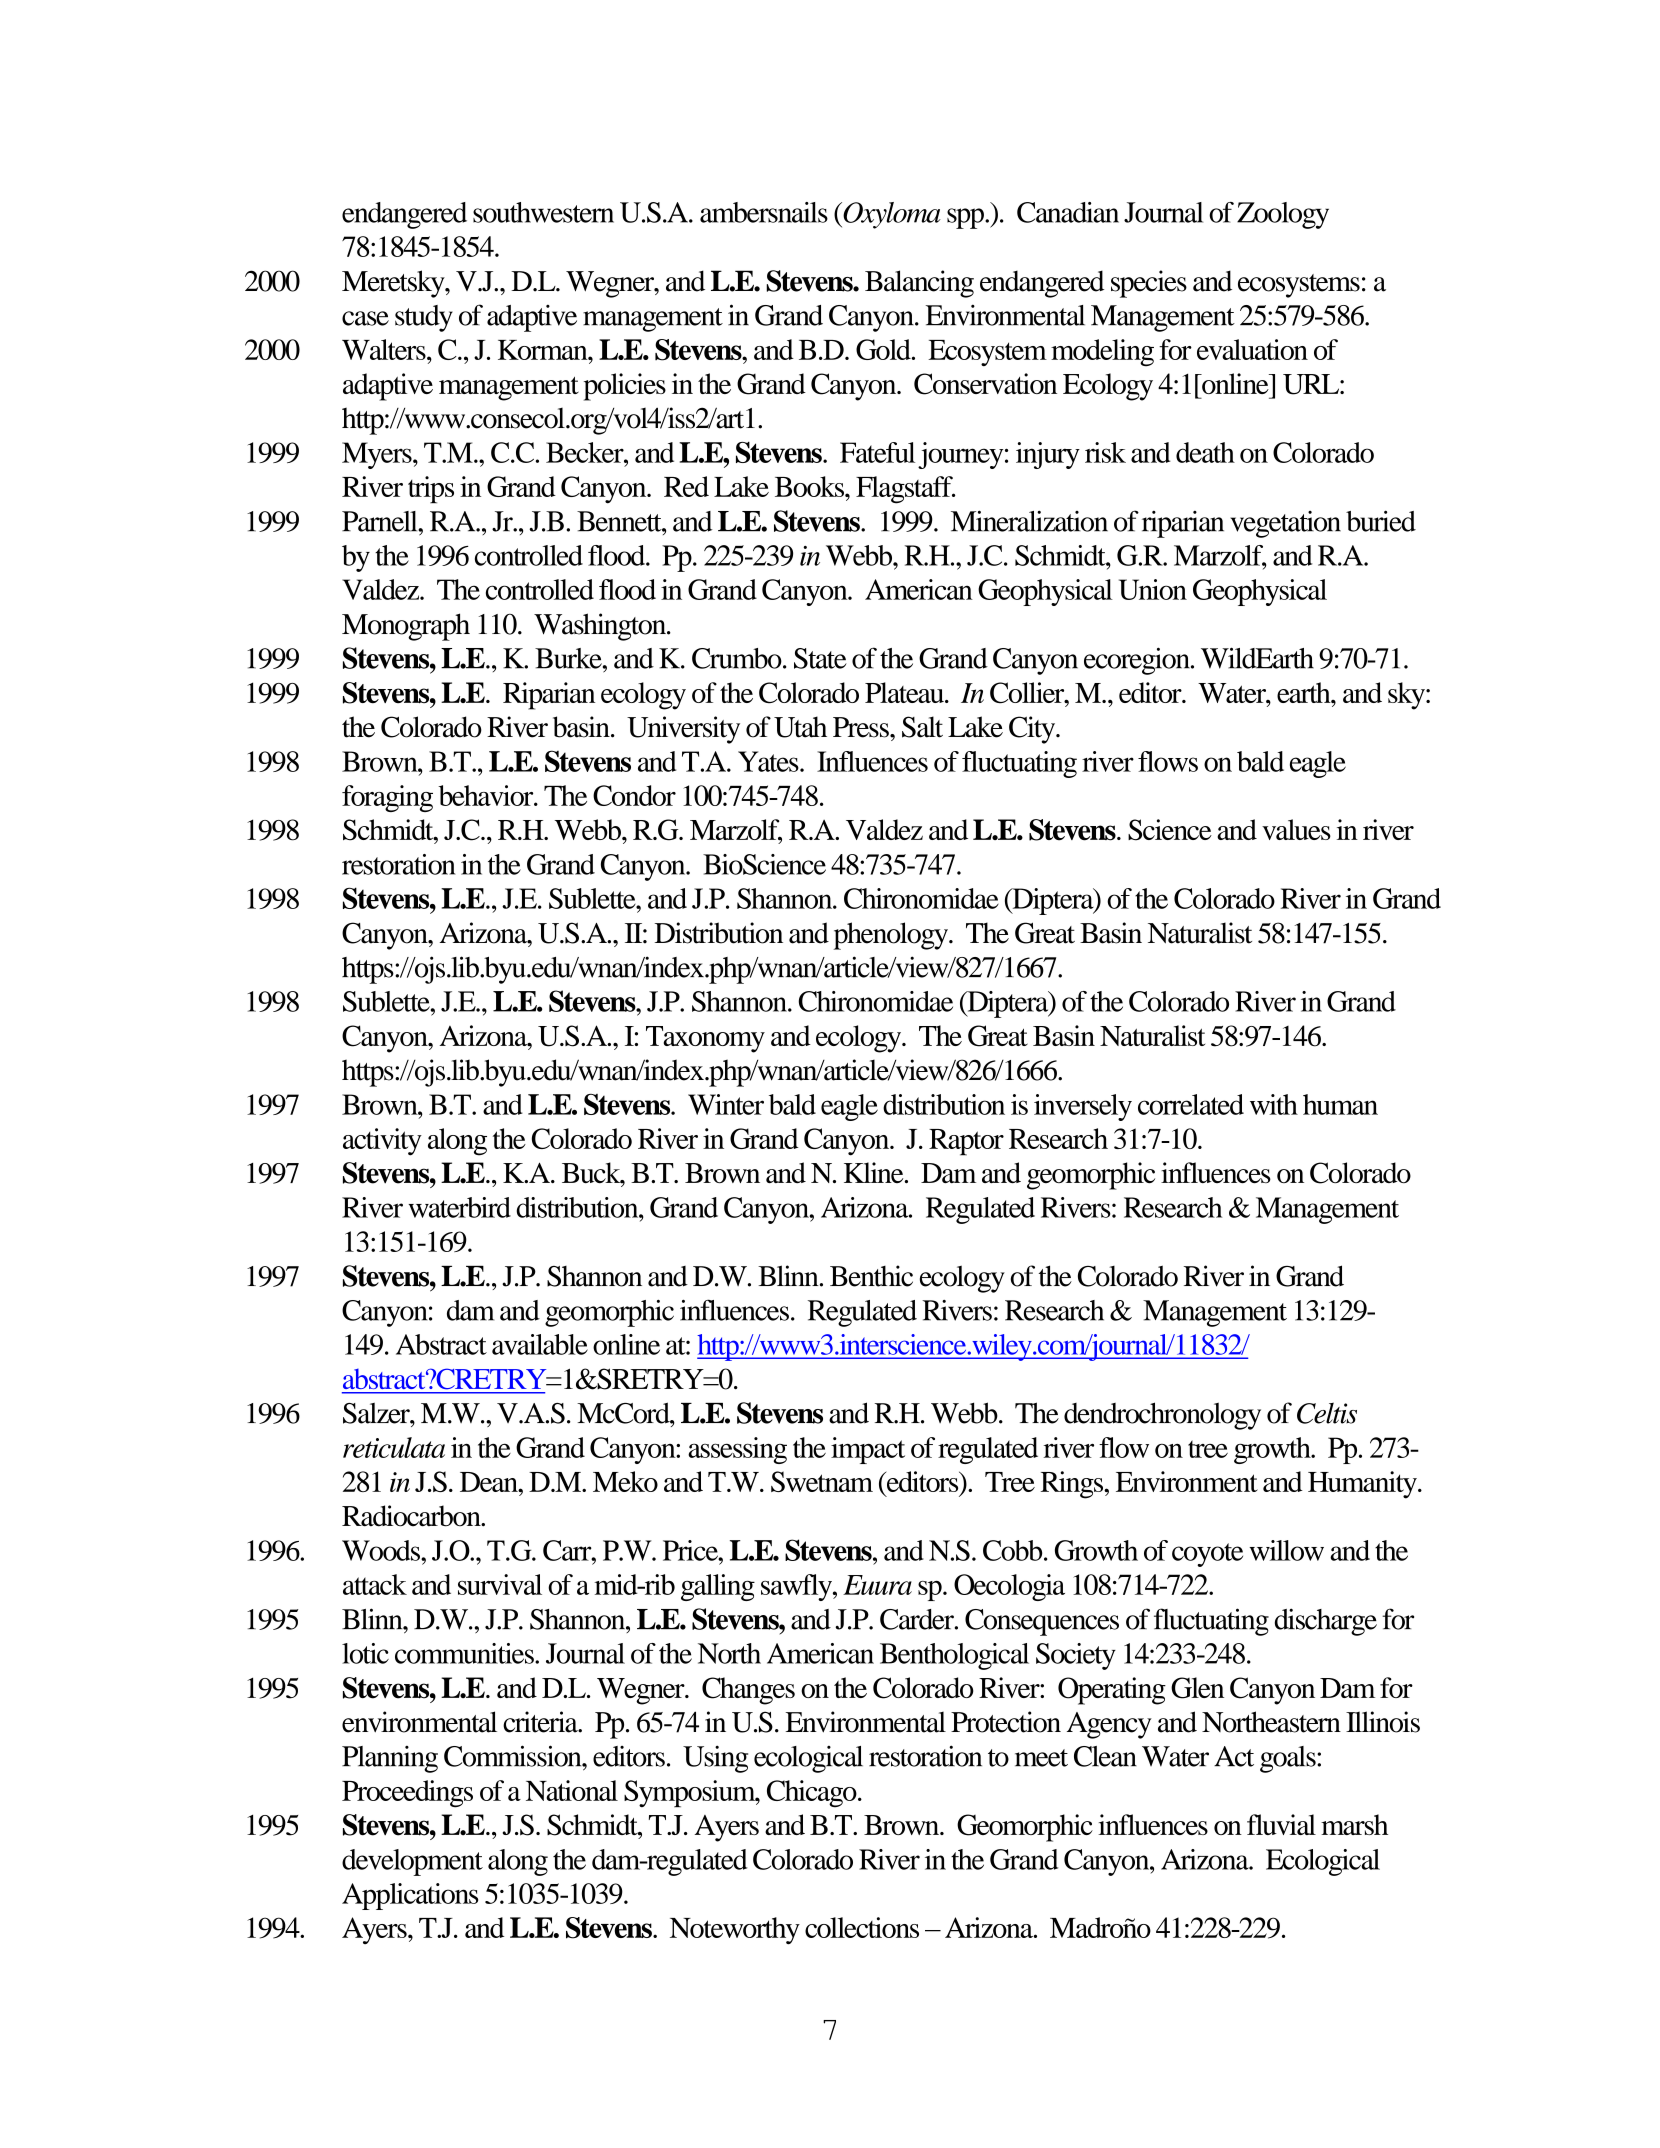  What do you see at coordinates (871, 1276) in the image?
I see `Benthic` at bounding box center [871, 1276].
